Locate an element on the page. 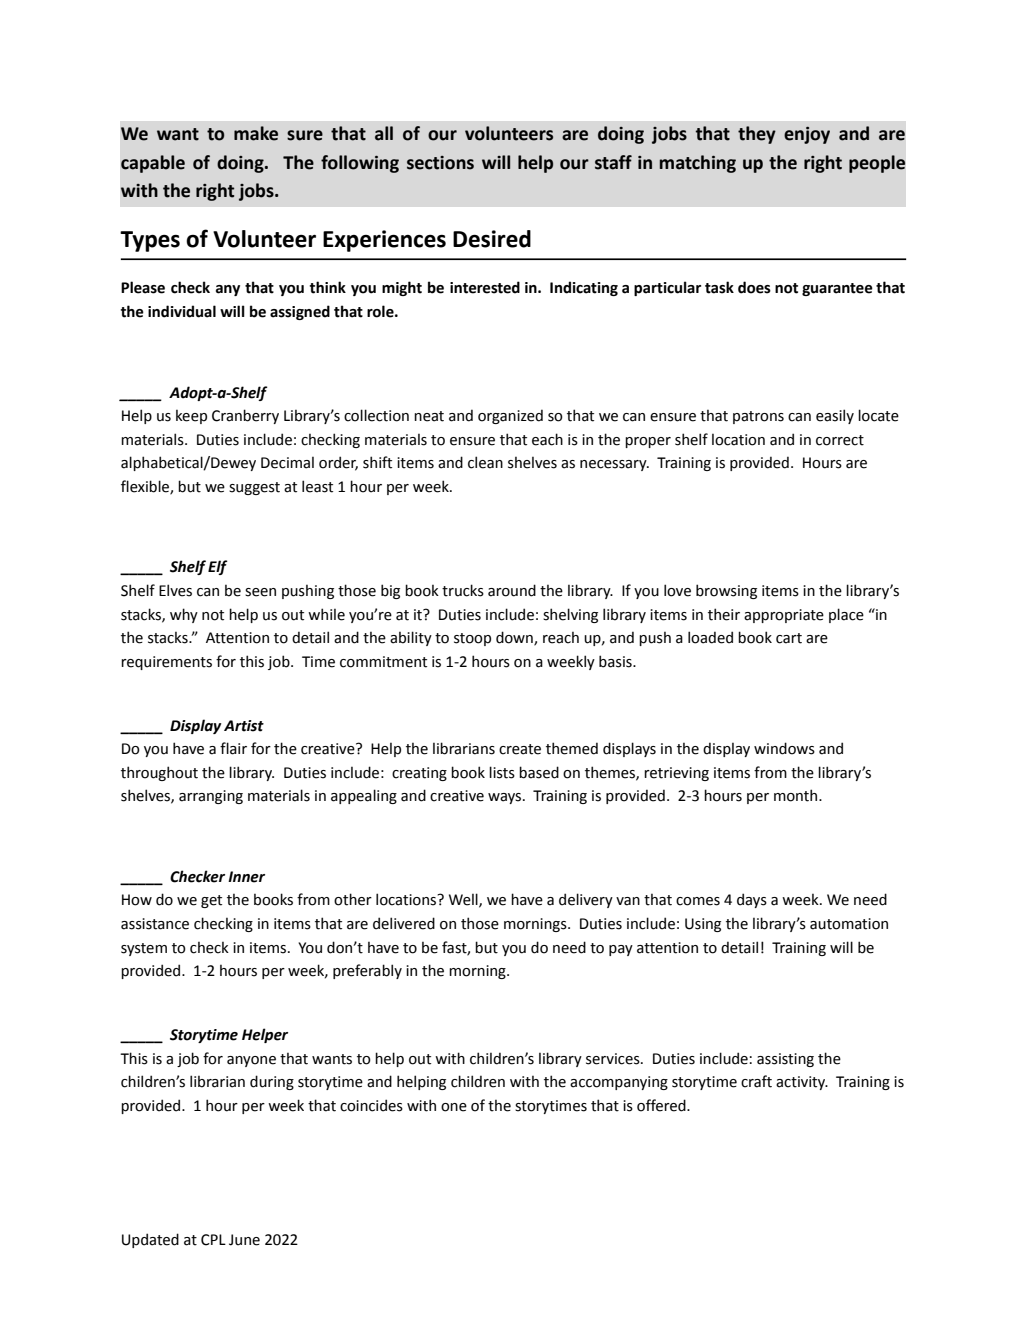  coincides is located at coordinates (371, 1105).
